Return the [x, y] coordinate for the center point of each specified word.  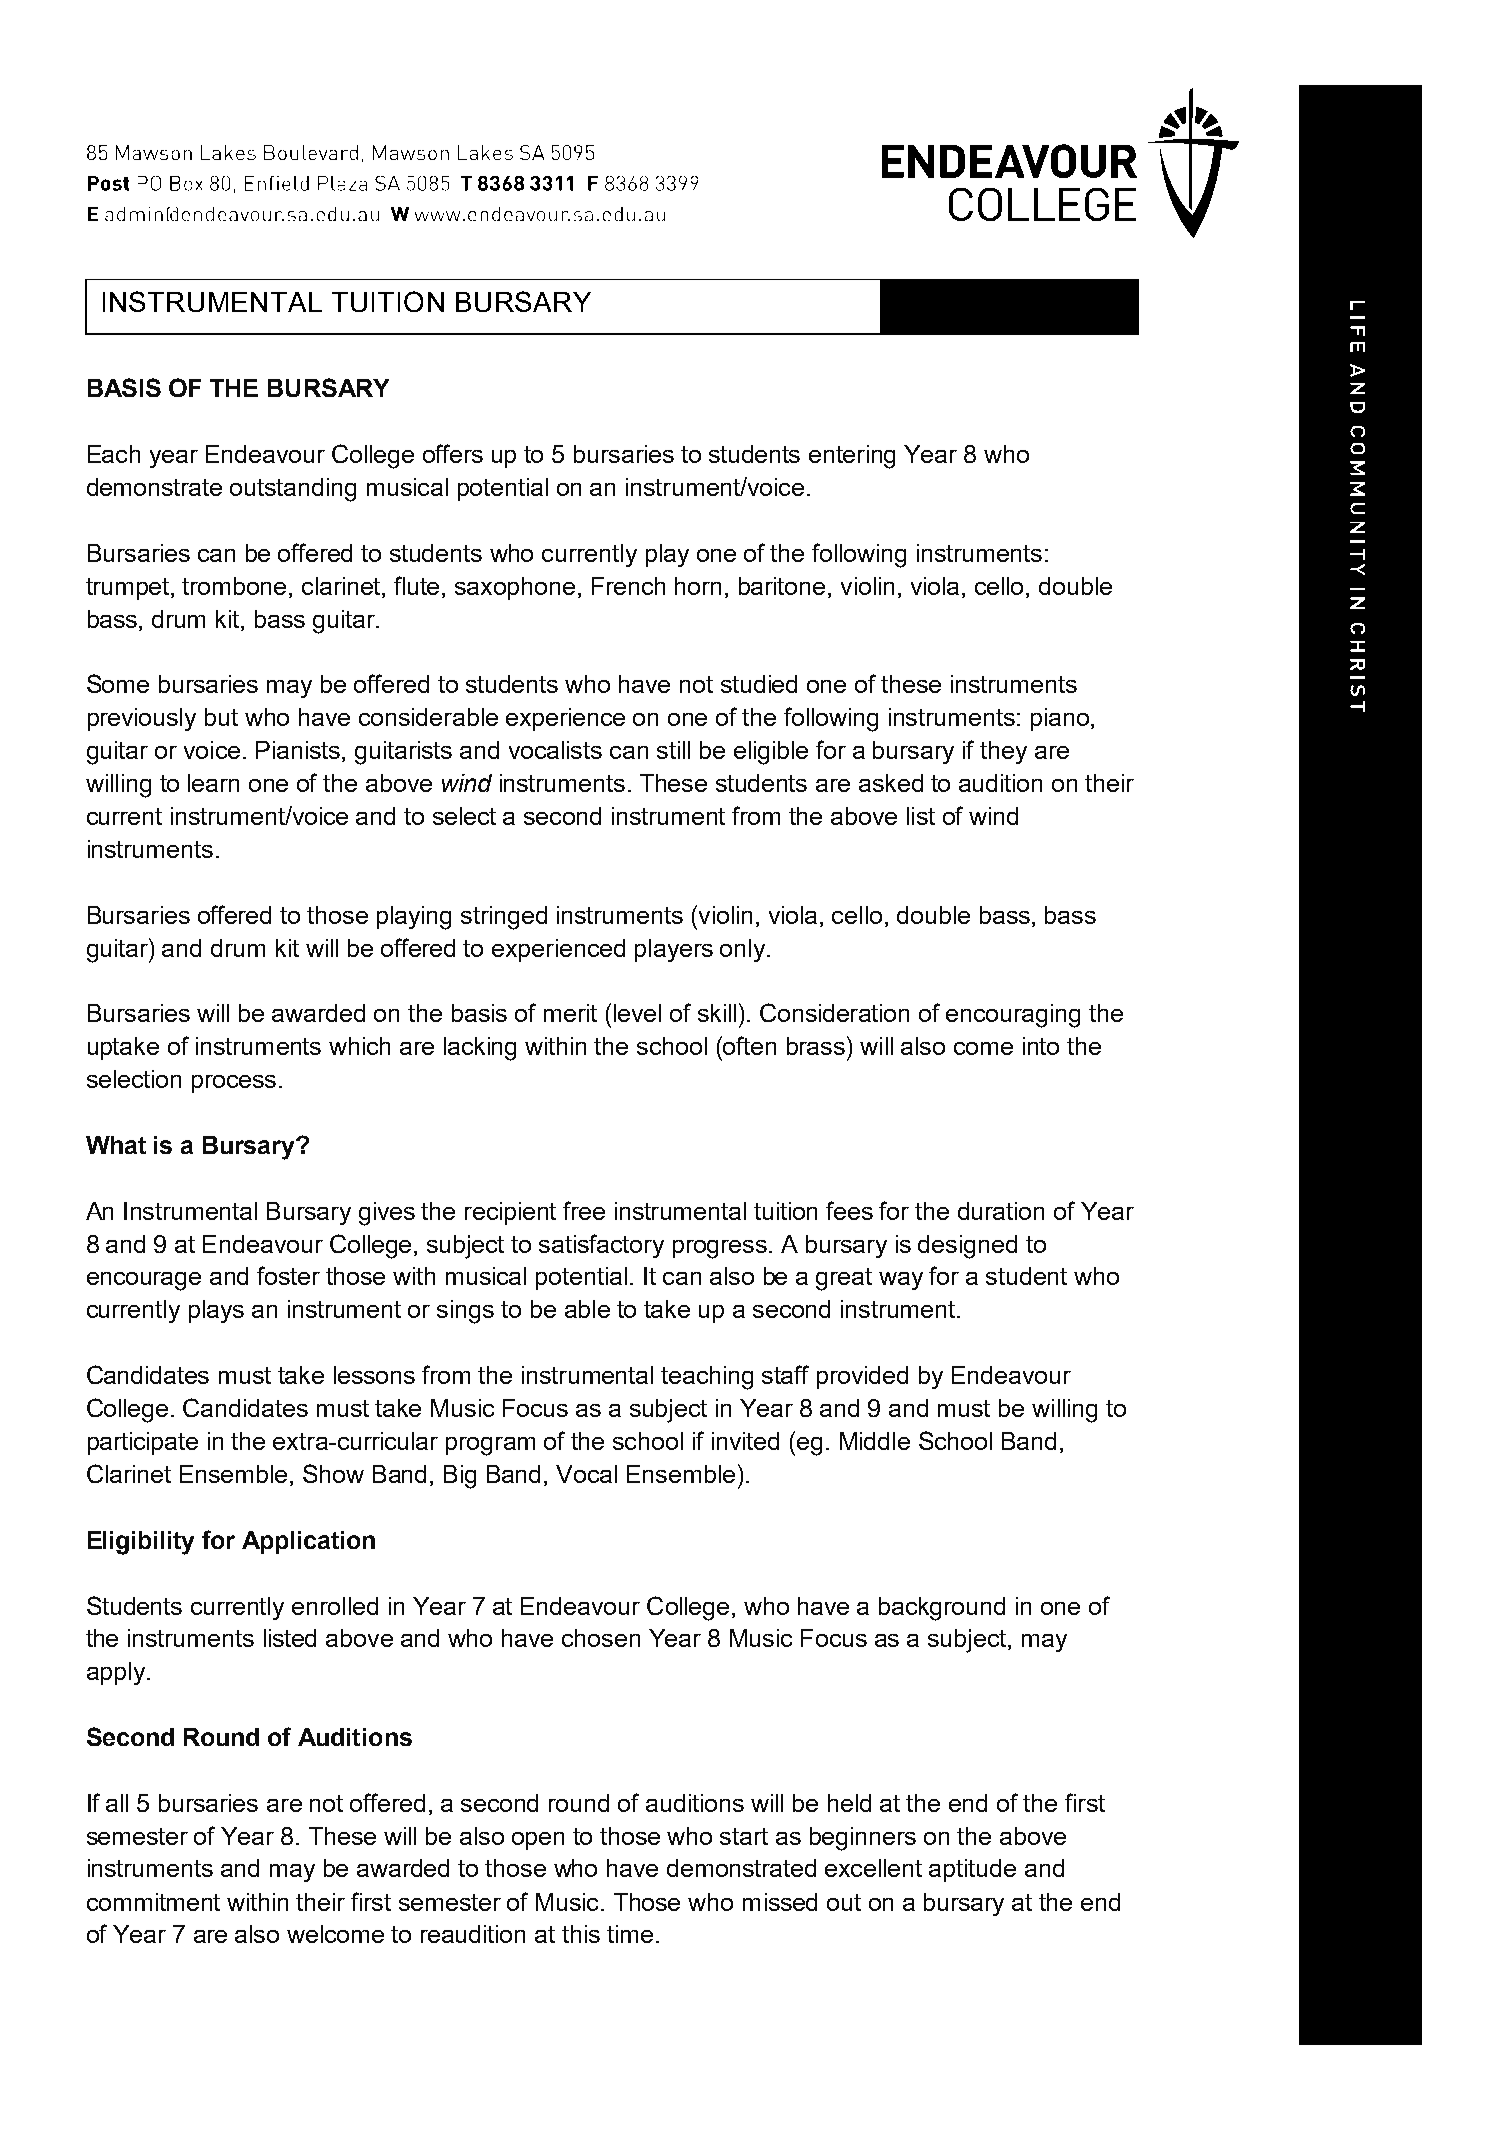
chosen [601, 1638]
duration [1001, 1211]
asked [891, 783]
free [584, 1210]
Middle [875, 1441]
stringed [504, 918]
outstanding [293, 490]
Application [308, 1542]
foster [288, 1275]
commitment [153, 1902]
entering [852, 457]
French [628, 586]
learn [213, 783]
